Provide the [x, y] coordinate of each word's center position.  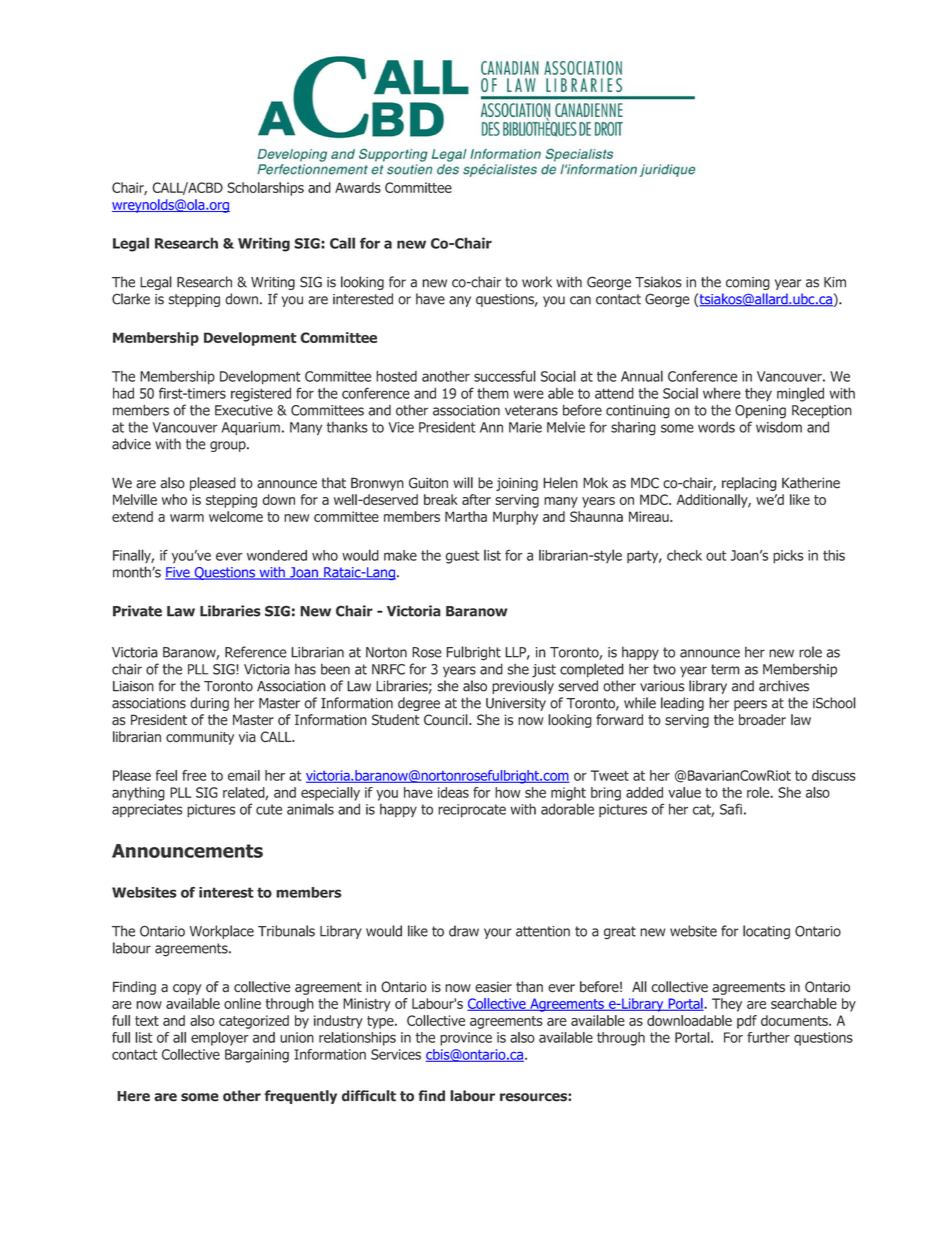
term [725, 669]
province [466, 1039]
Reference [256, 652]
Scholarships [265, 189]
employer [220, 1039]
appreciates [147, 811]
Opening [760, 412]
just [544, 671]
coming [748, 283]
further [768, 1037]
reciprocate [472, 811]
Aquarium [250, 429]
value [684, 792]
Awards [358, 187]
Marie [525, 427]
